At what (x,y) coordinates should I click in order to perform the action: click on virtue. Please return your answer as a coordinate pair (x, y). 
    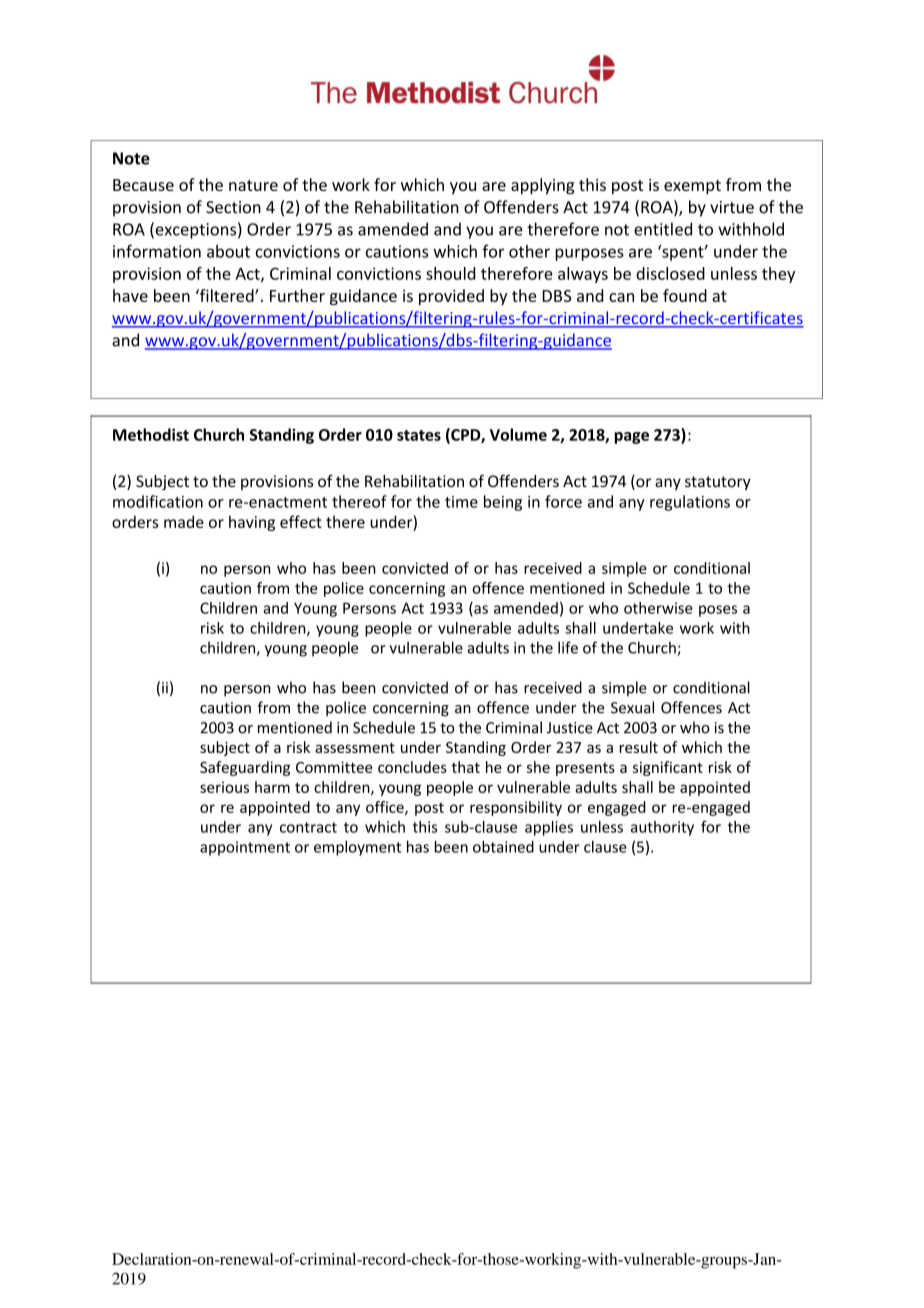
    Looking at the image, I should click on (732, 207).
